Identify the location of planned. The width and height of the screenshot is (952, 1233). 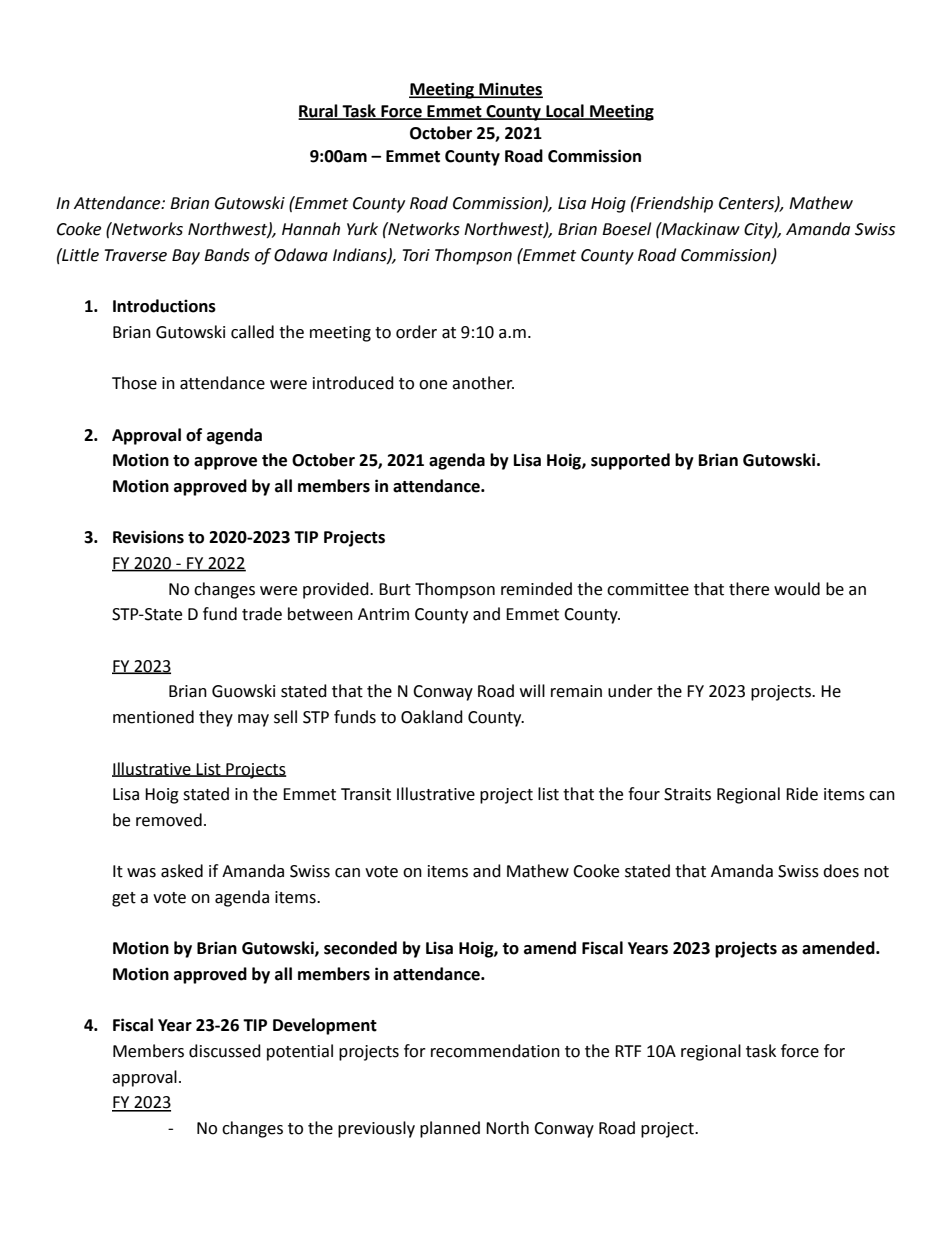
(450, 1129).
